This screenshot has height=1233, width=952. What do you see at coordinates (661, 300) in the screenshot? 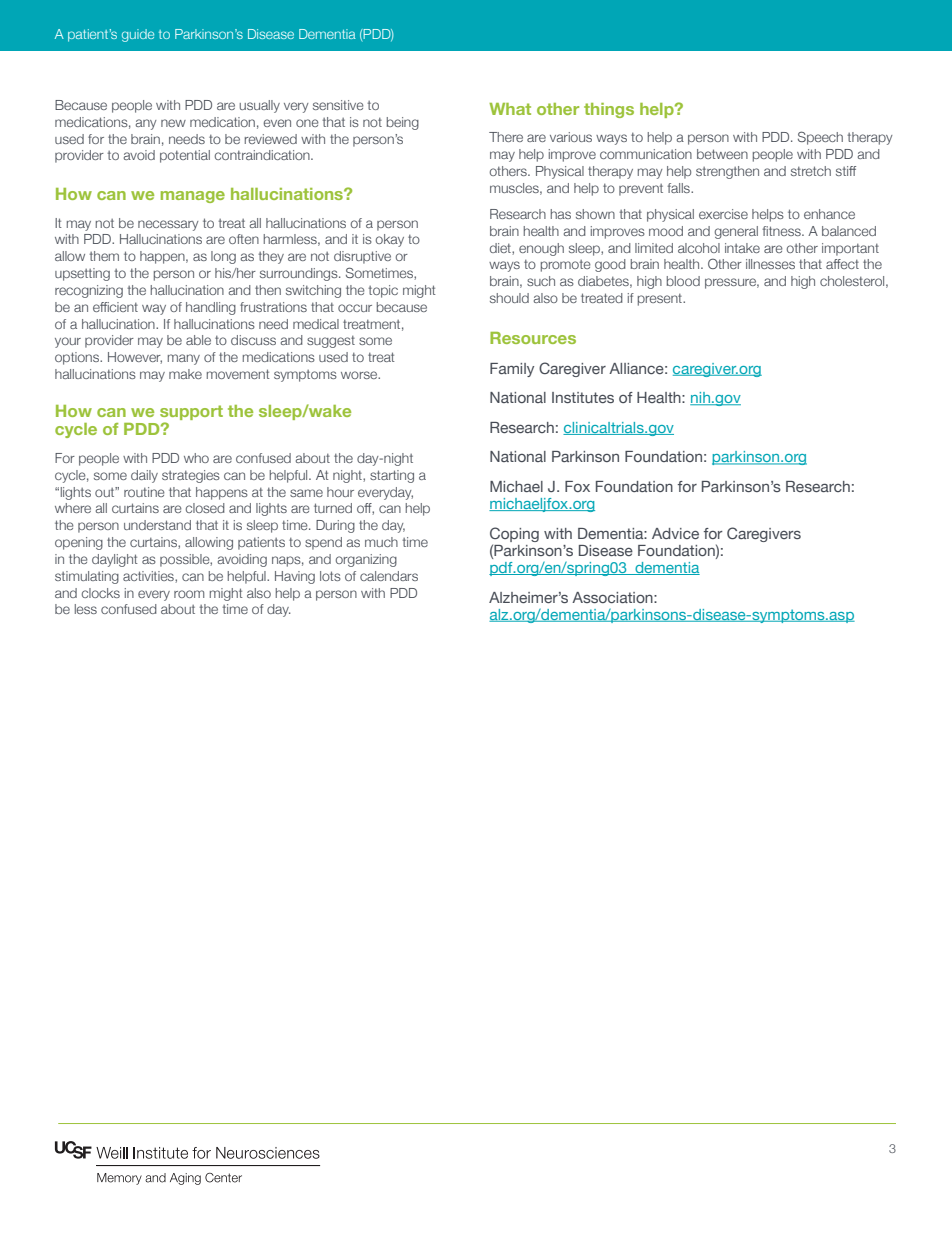
I see `present` at bounding box center [661, 300].
